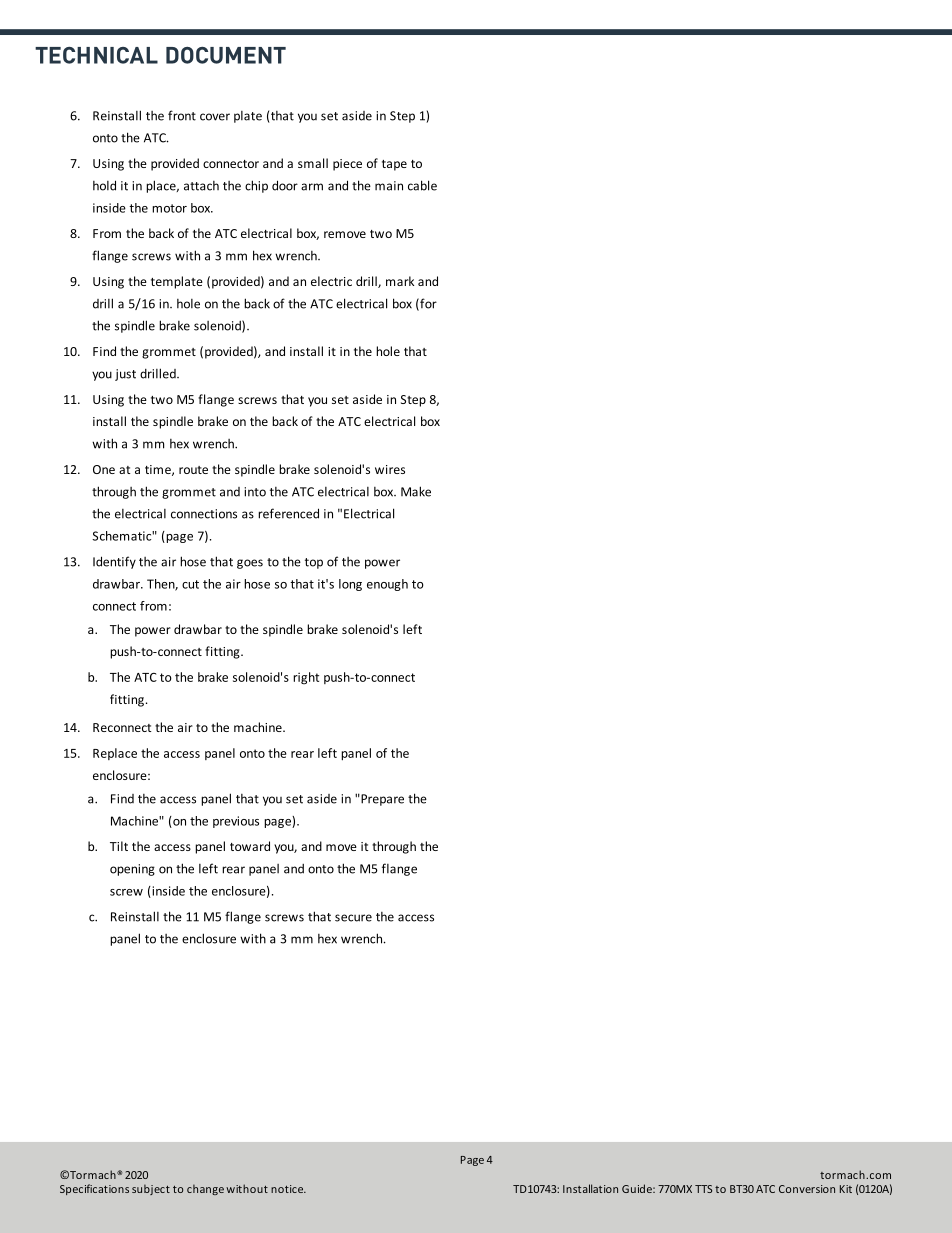 This screenshot has width=952, height=1233. What do you see at coordinates (190, 584) in the screenshot?
I see `cut` at bounding box center [190, 584].
